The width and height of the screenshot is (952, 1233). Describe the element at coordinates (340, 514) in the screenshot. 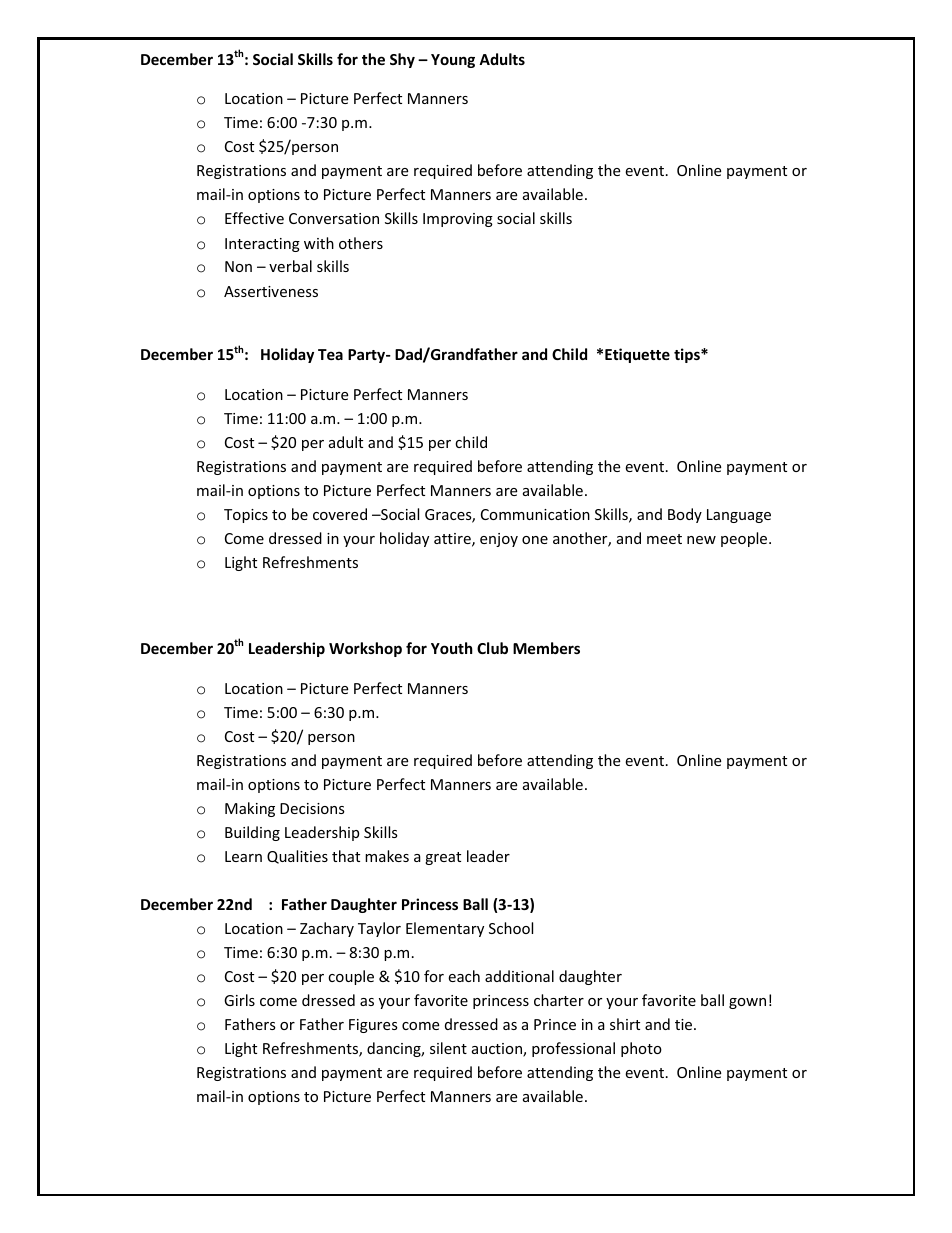

I see `covered` at that location.
